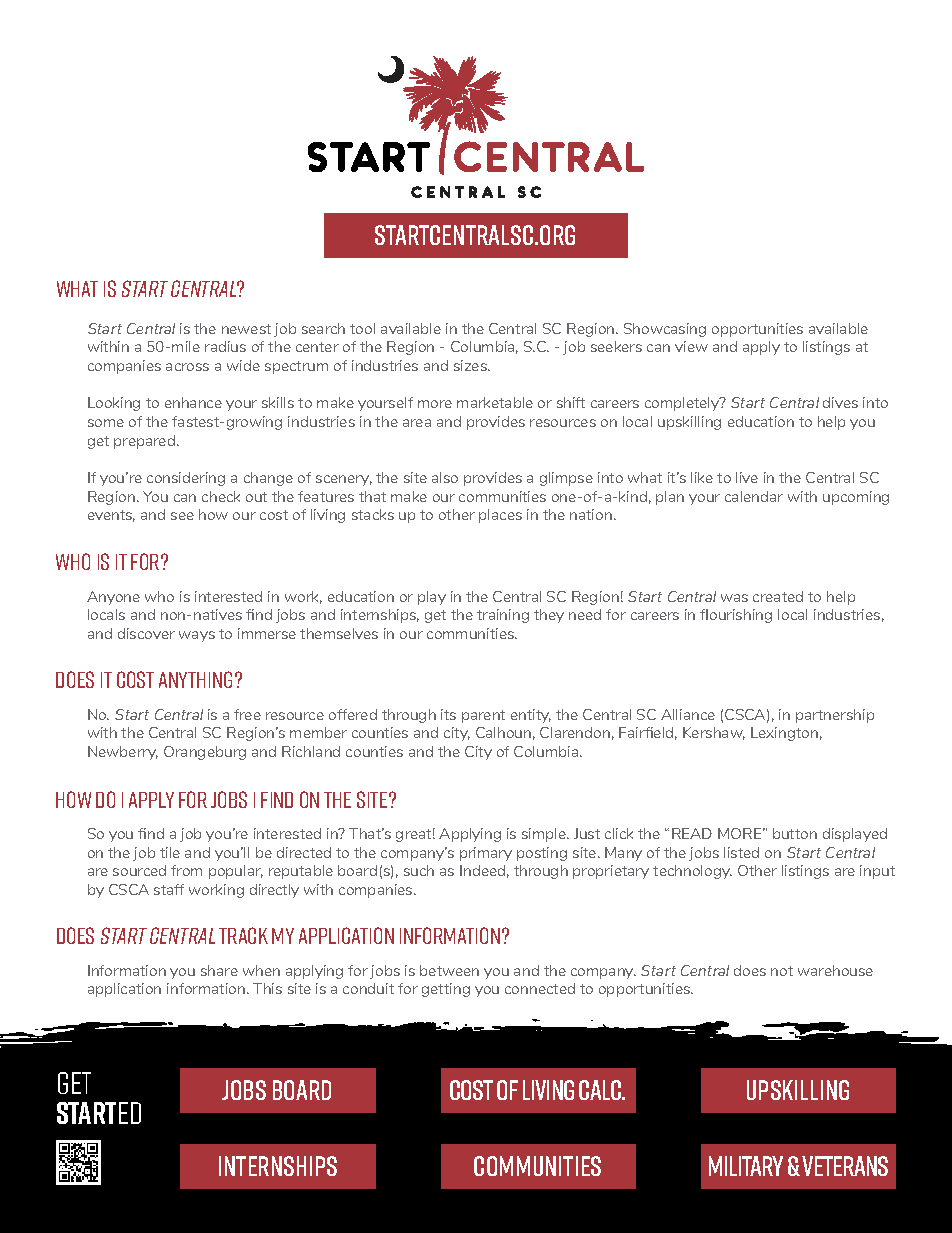 Image resolution: width=952 pixels, height=1233 pixels. Describe the element at coordinates (449, 970) in the image. I see `between` at that location.
